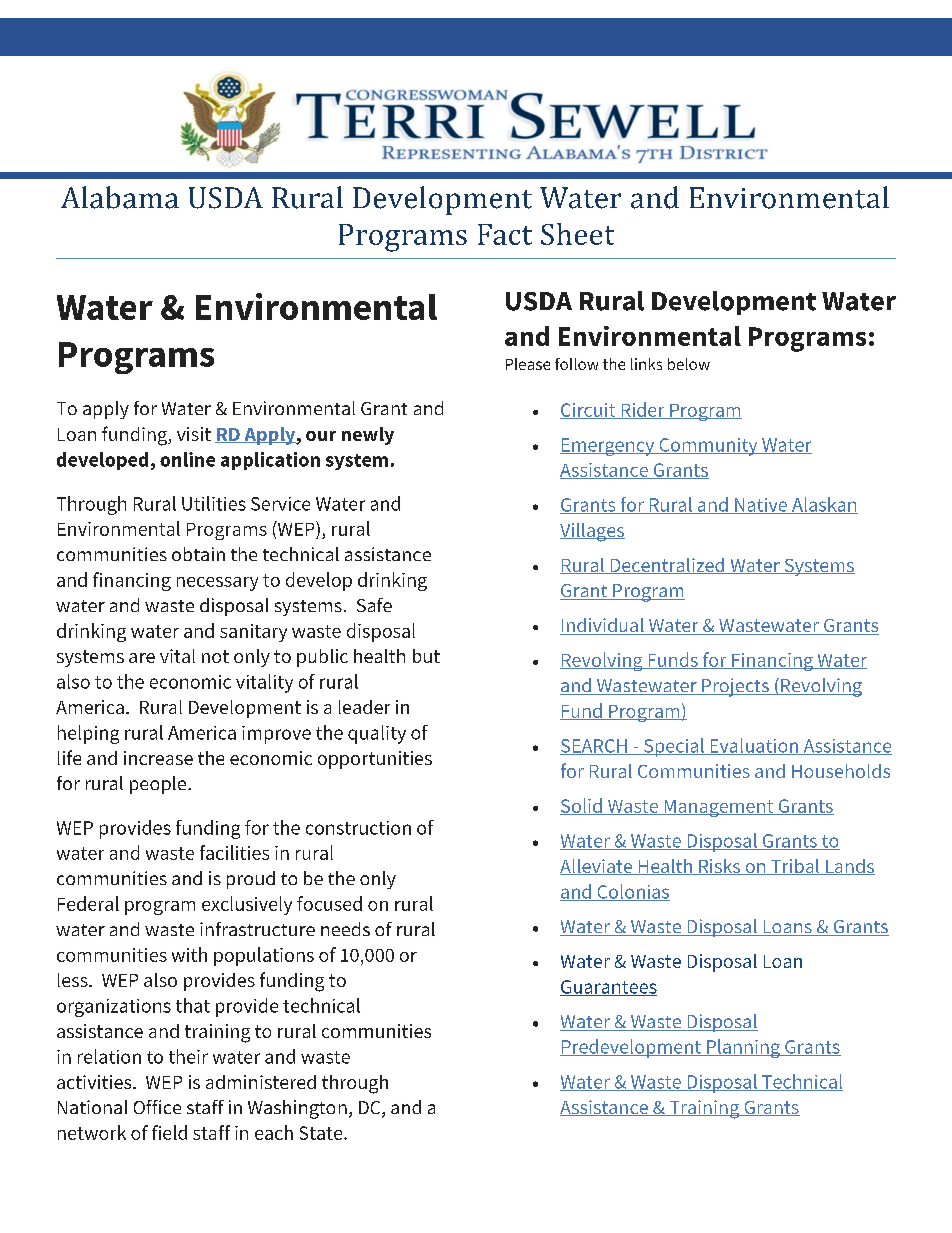 The image size is (952, 1233). What do you see at coordinates (159, 785) in the image?
I see `people` at bounding box center [159, 785].
